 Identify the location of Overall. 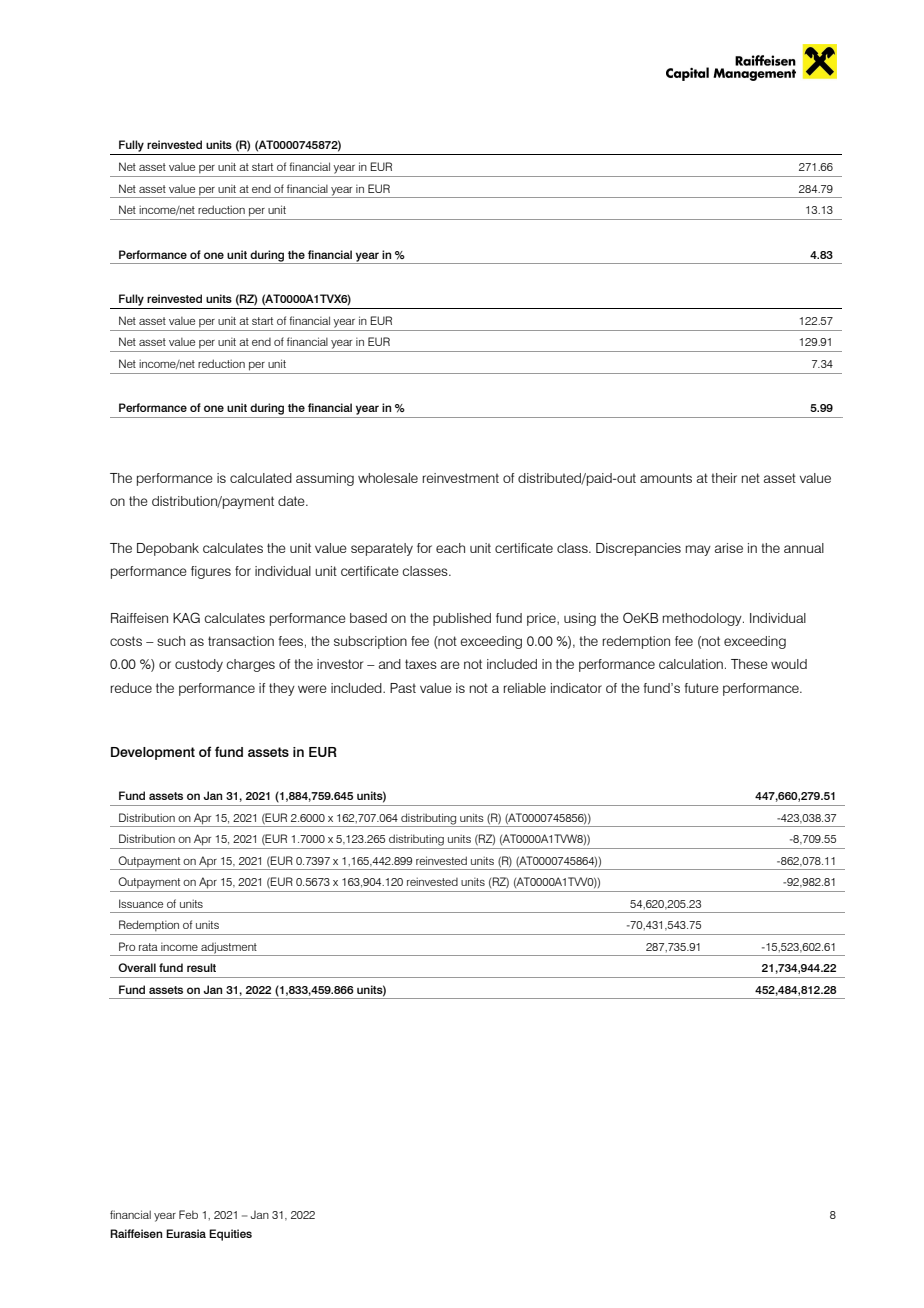
(137, 967).
